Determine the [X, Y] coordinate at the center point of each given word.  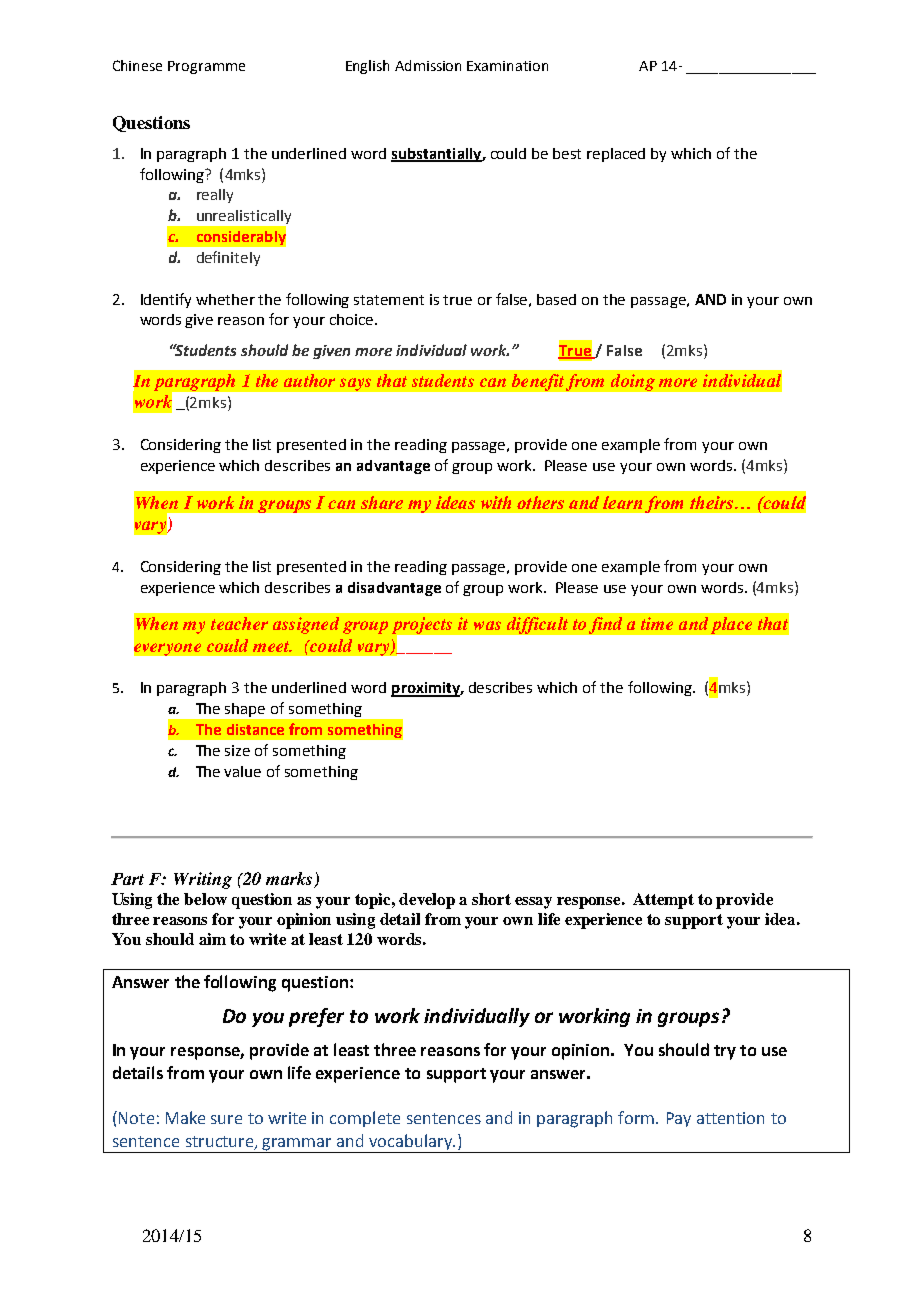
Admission [428, 65]
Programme [206, 67]
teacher [239, 623]
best [567, 153]
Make [185, 1117]
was [487, 625]
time [657, 623]
